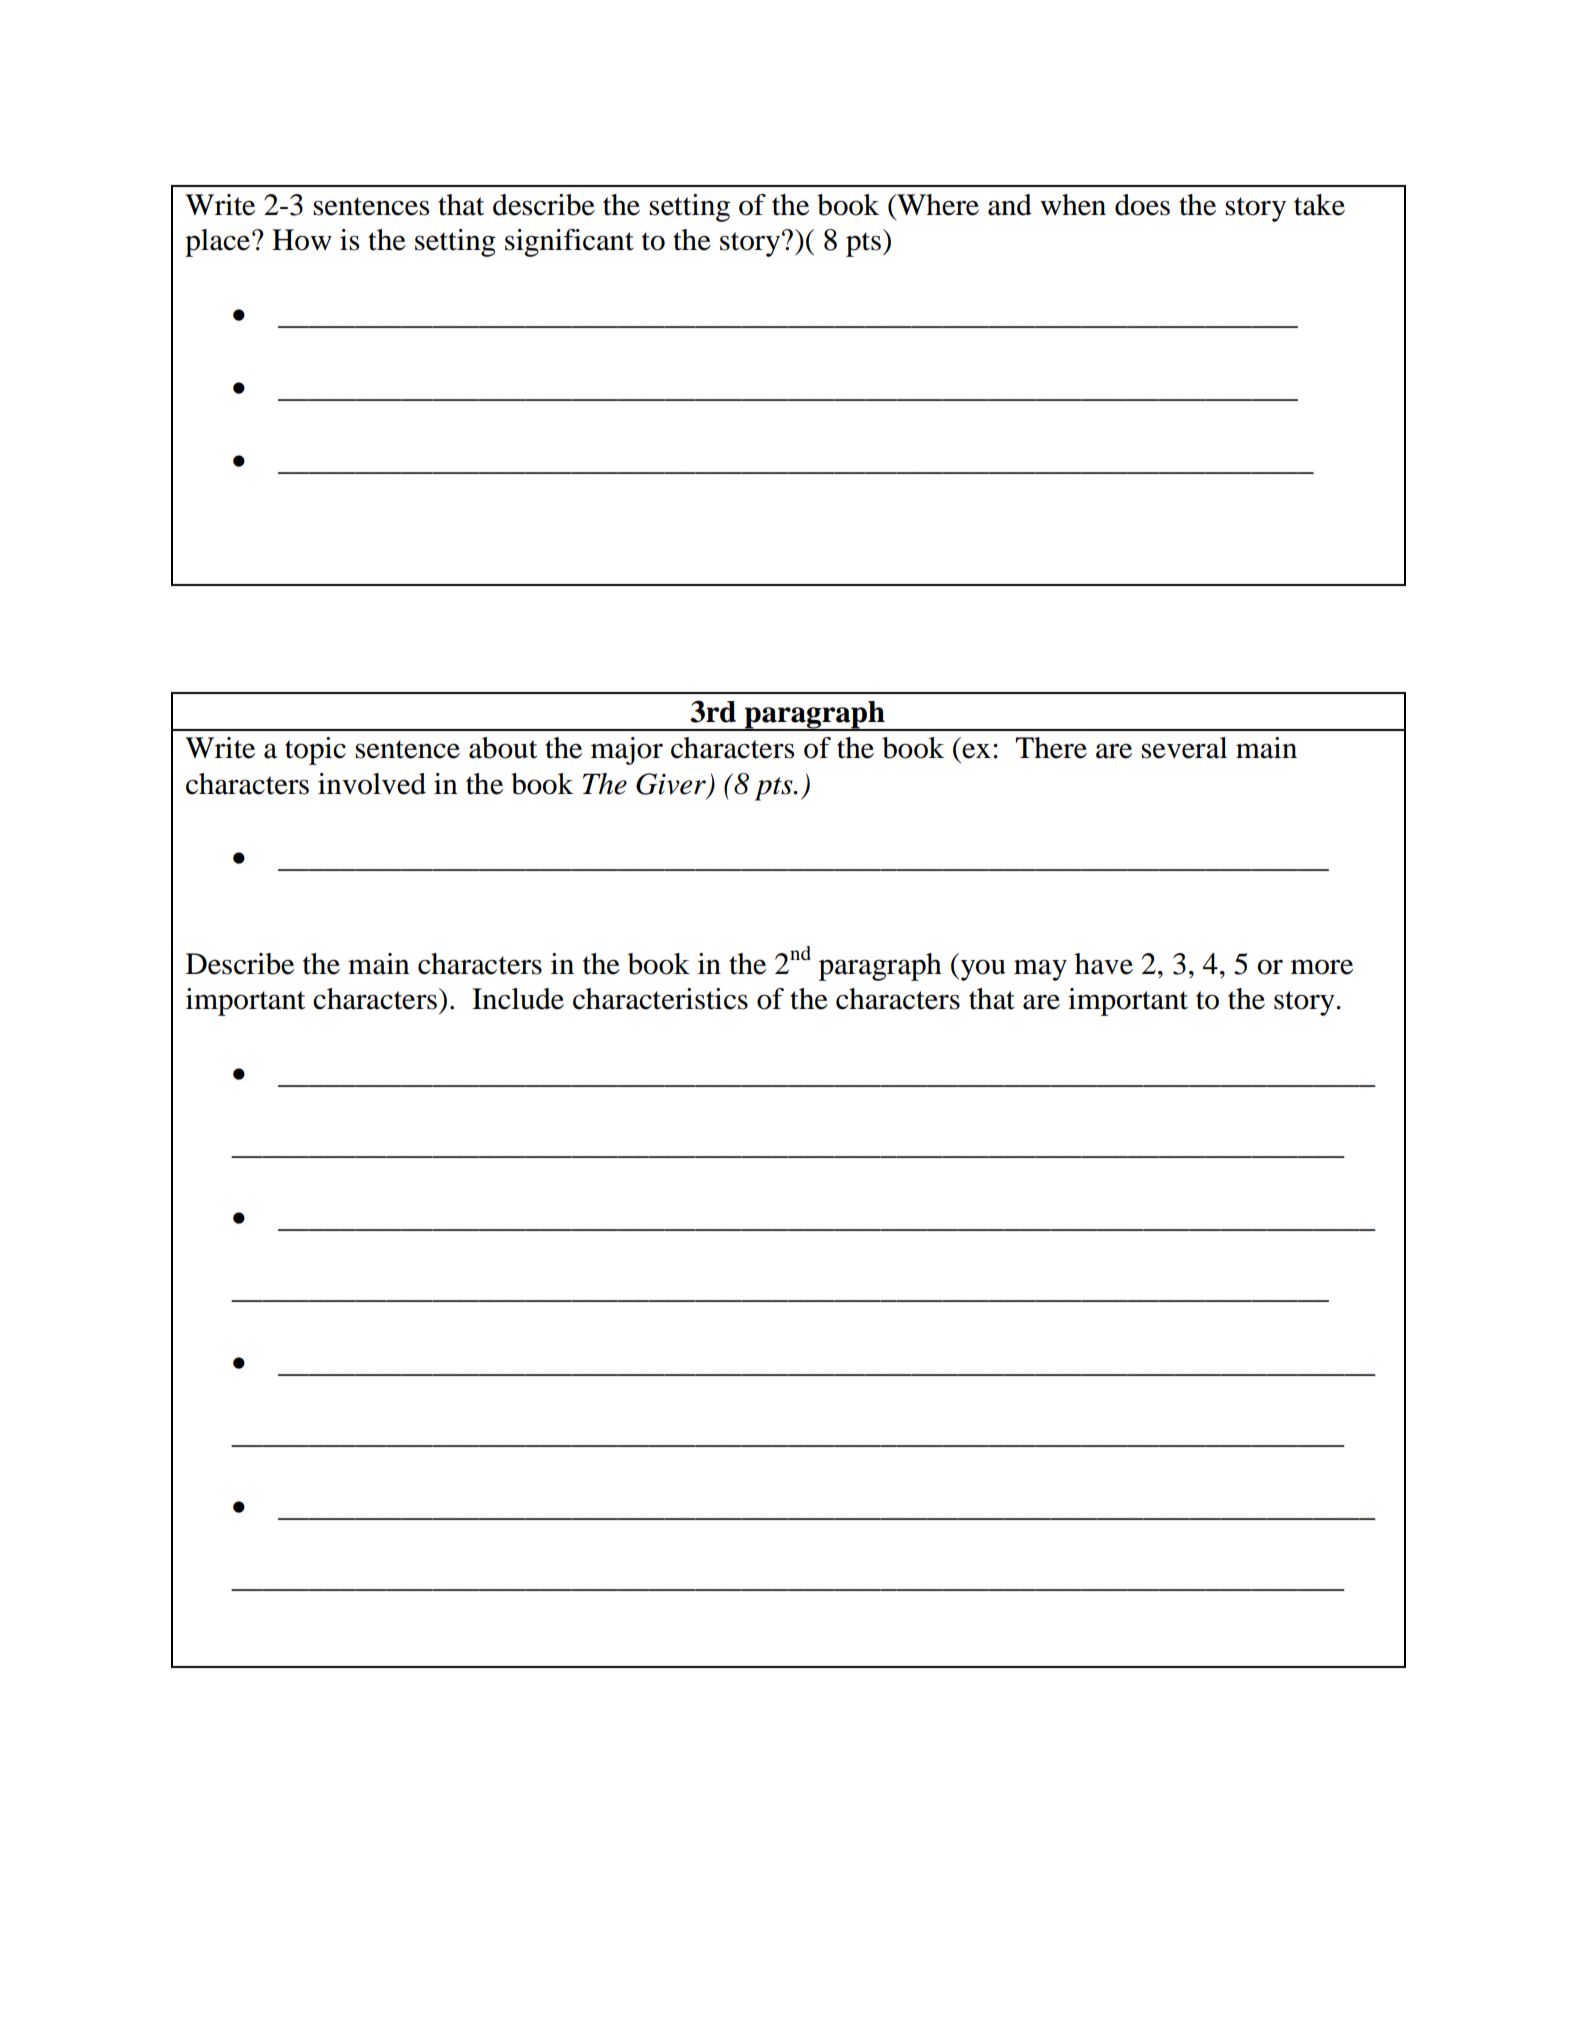 This page has height=2040, width=1576. Describe the element at coordinates (627, 751) in the page. I see `major` at that location.
